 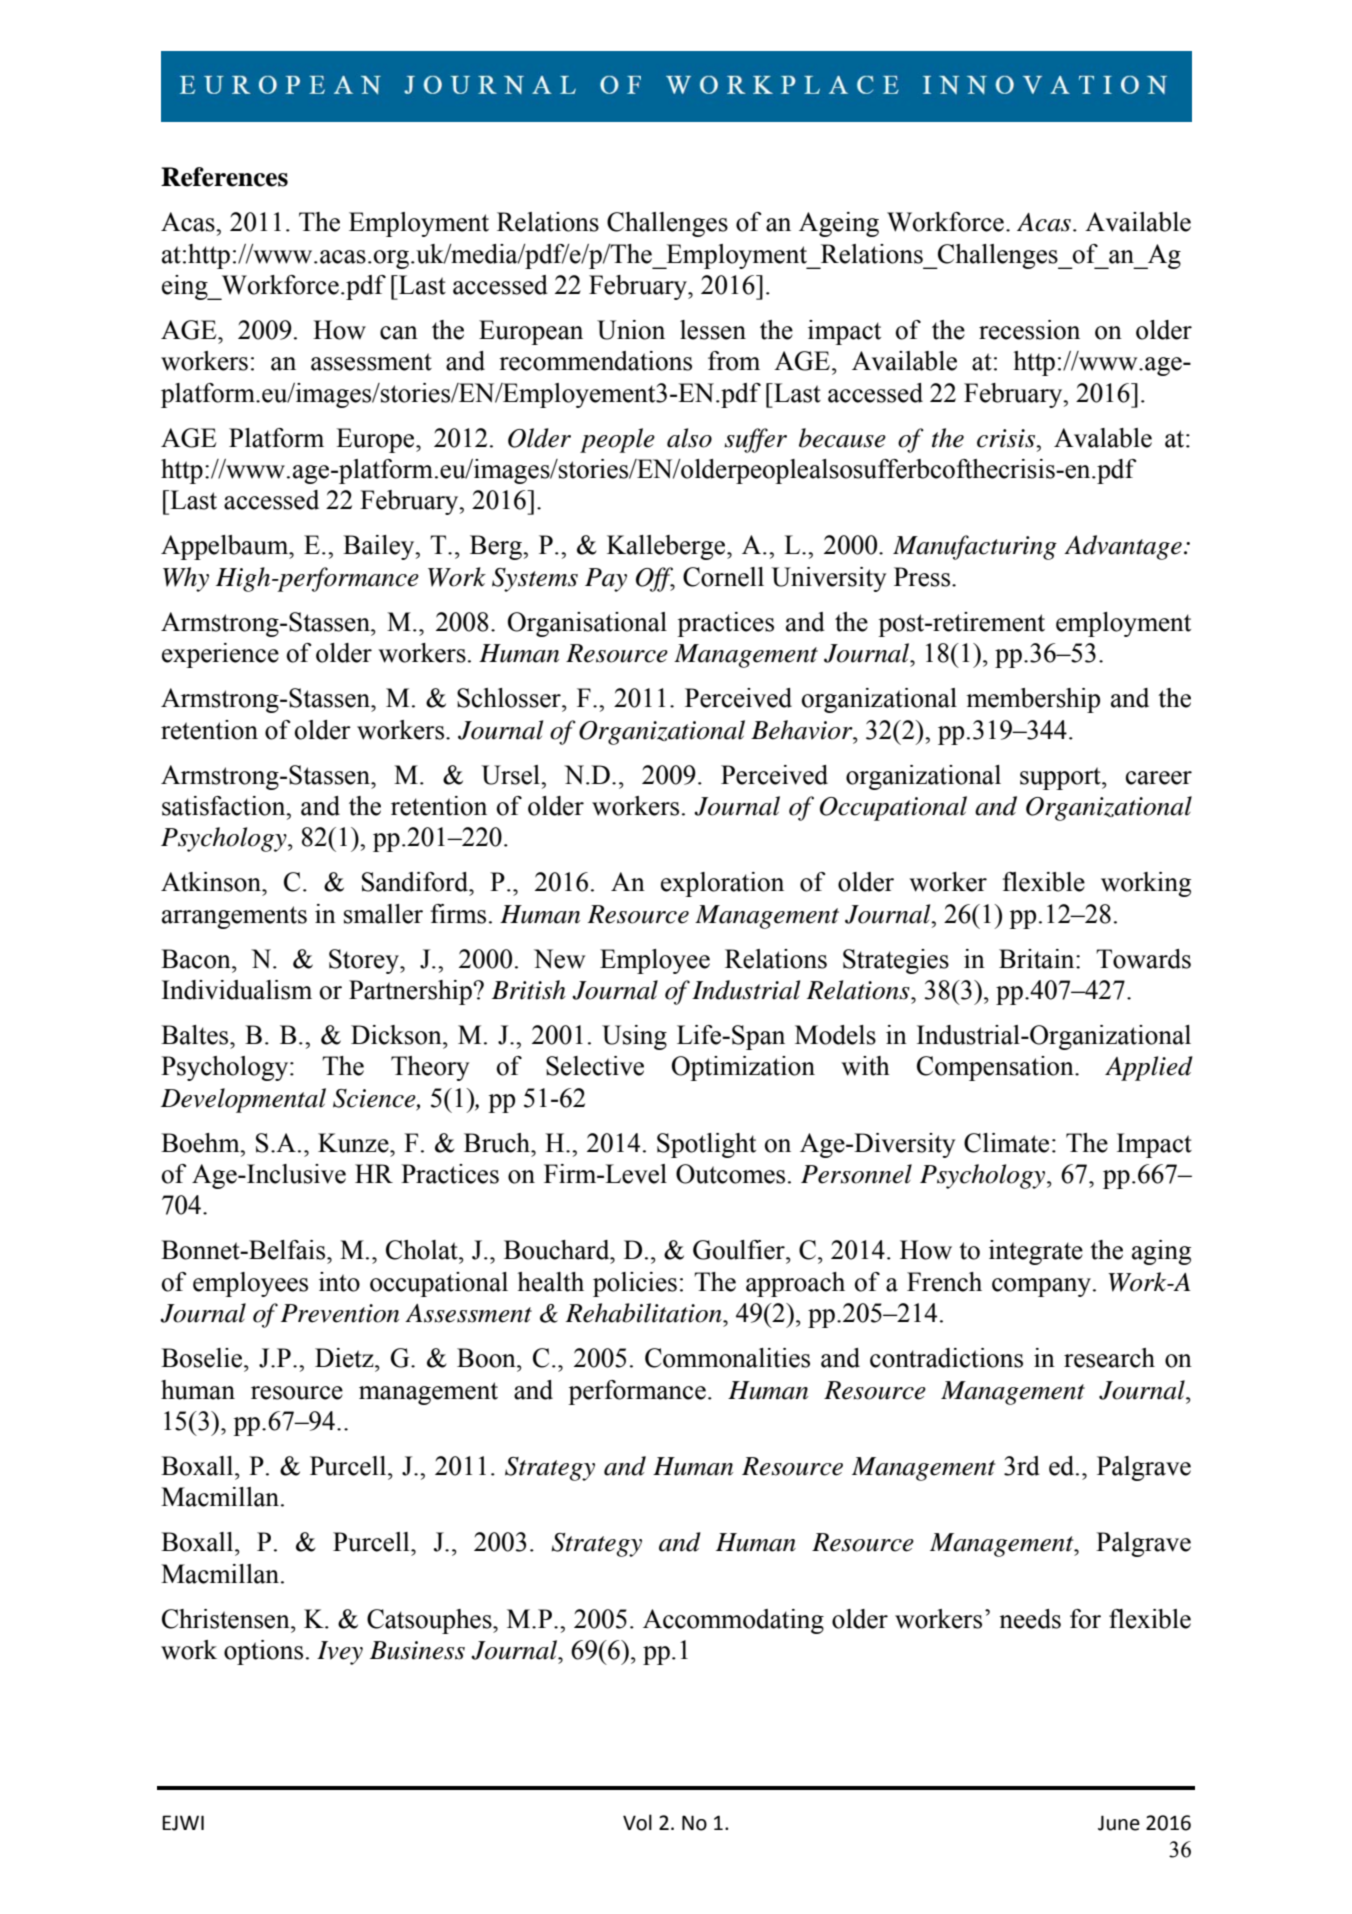 What do you see at coordinates (225, 806) in the page?
I see `satisfaction` at bounding box center [225, 806].
